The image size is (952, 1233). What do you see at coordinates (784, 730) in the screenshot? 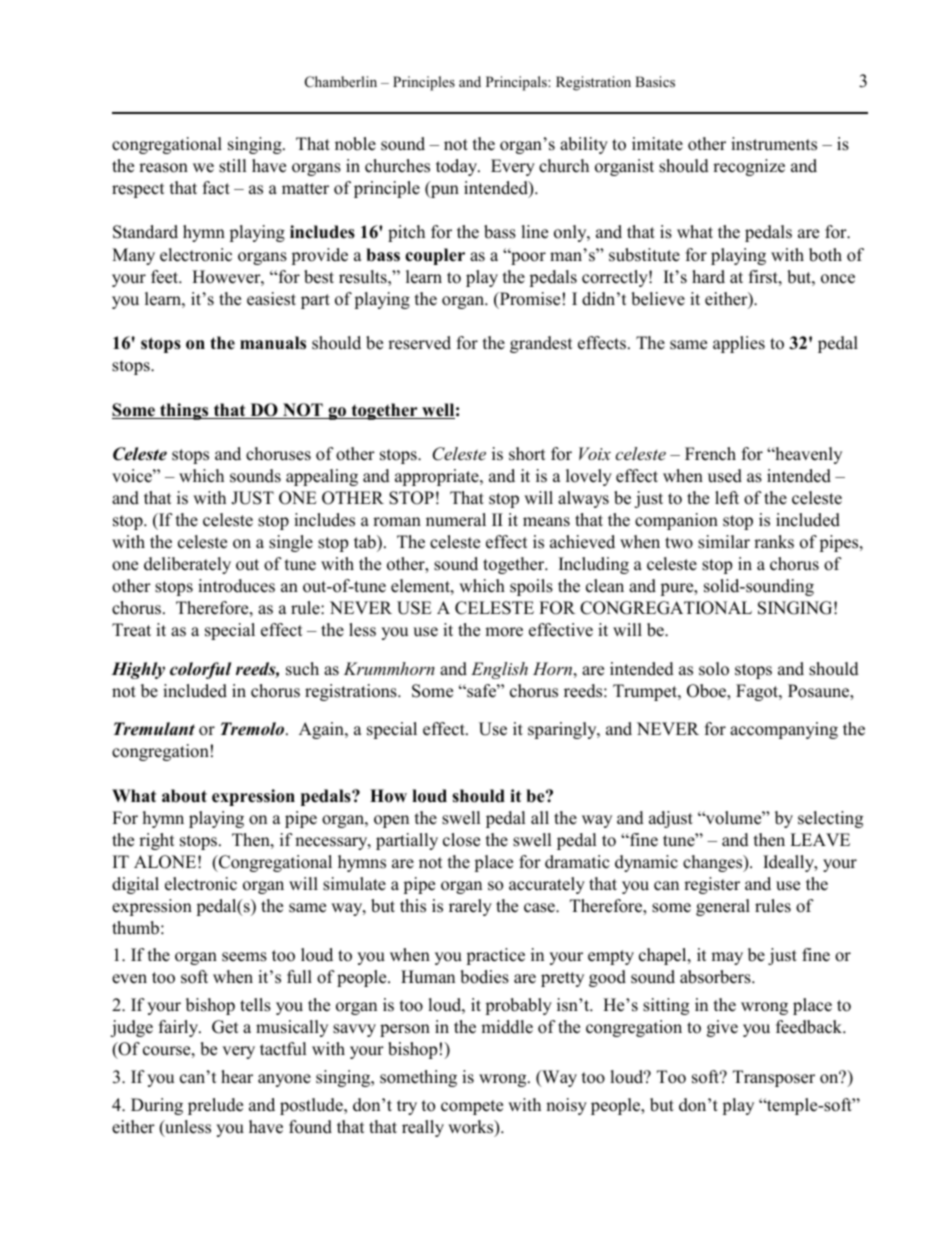
I see `accompanying` at bounding box center [784, 730].
